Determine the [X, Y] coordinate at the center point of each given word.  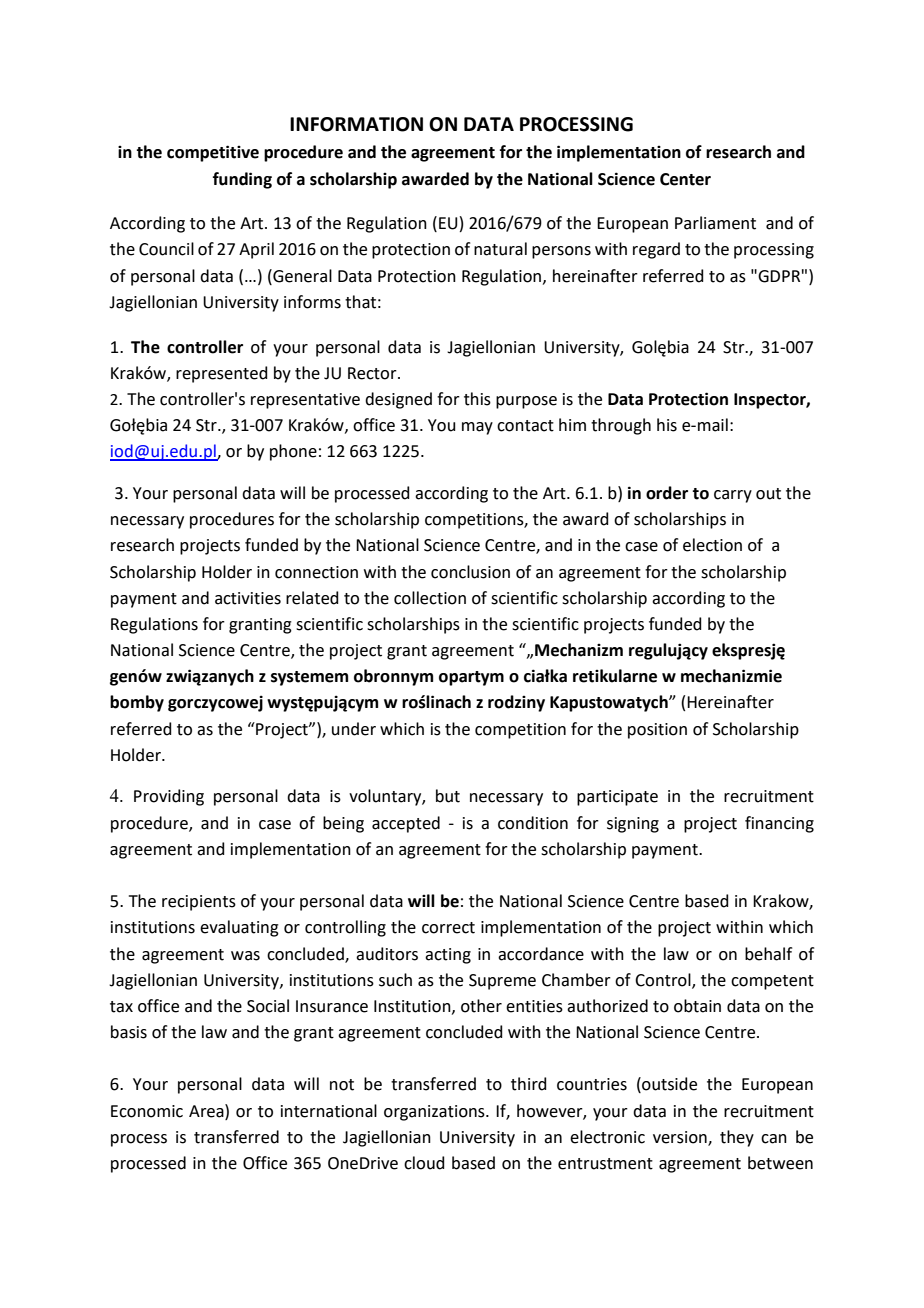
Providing [169, 797]
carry [733, 496]
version [681, 1138]
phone [293, 452]
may [477, 428]
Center [685, 179]
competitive [213, 153]
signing [633, 825]
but [448, 796]
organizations [435, 1113]
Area [207, 1111]
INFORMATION [356, 124]
